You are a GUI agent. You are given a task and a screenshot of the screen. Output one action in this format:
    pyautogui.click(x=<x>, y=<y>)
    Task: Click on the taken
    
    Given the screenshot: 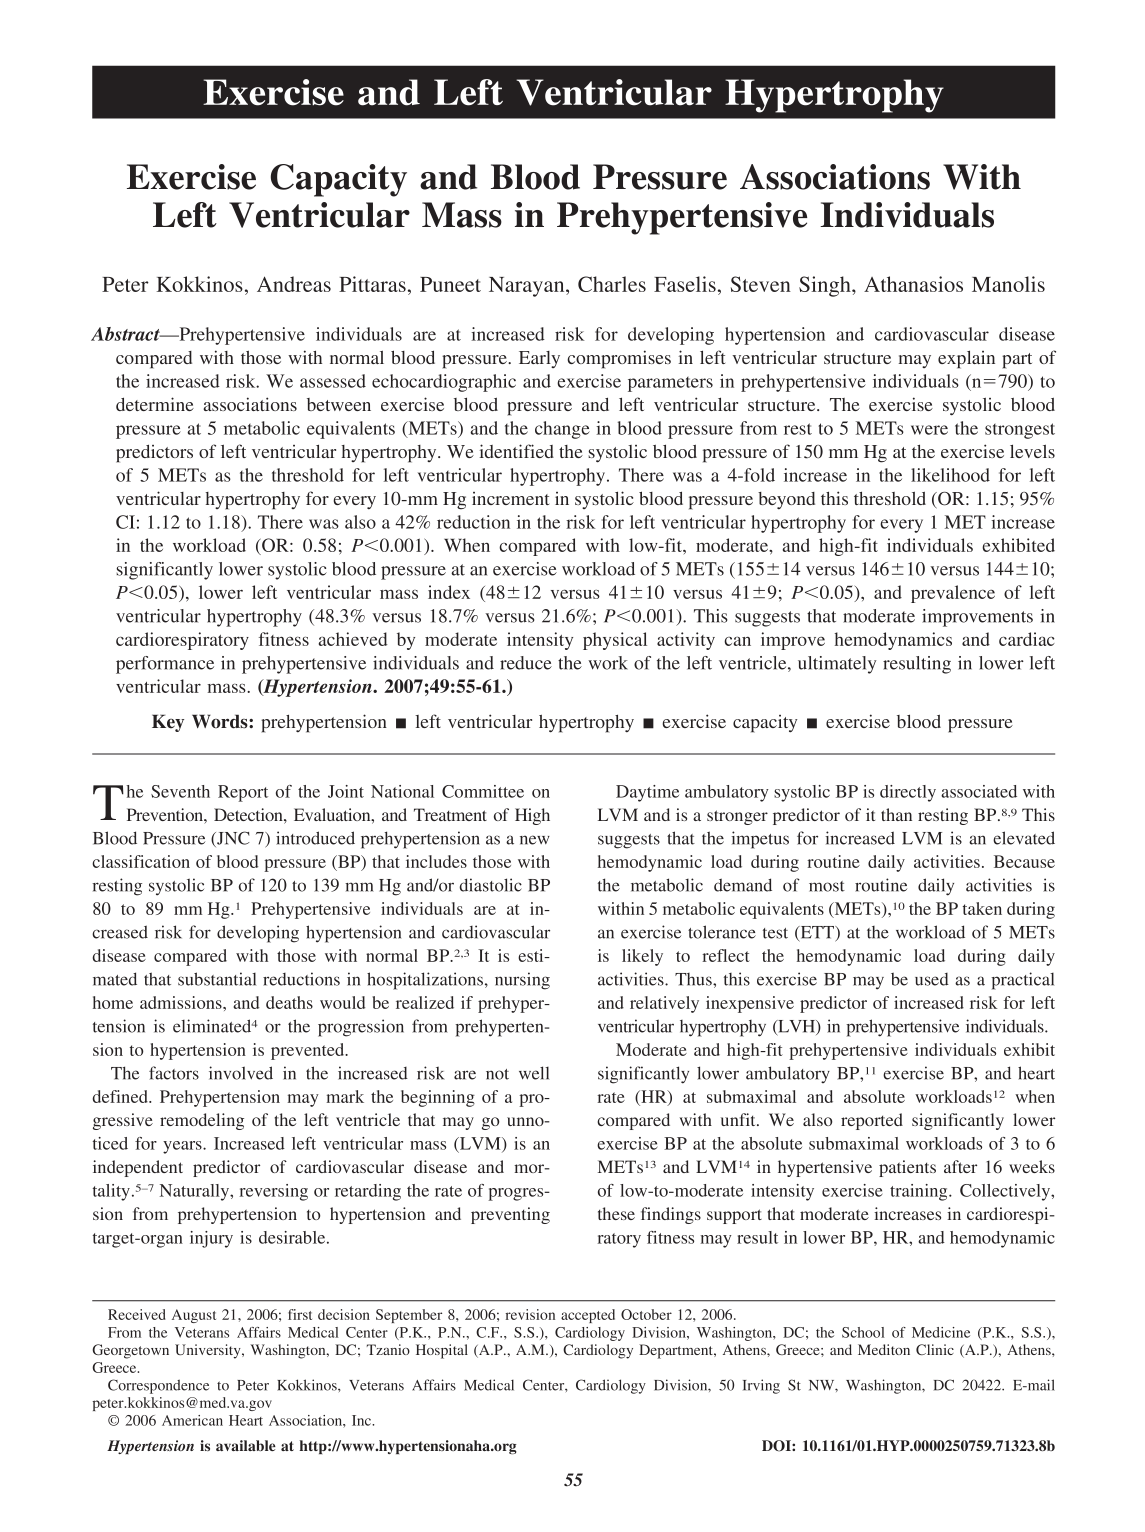 What is the action you would take?
    pyautogui.click(x=982, y=908)
